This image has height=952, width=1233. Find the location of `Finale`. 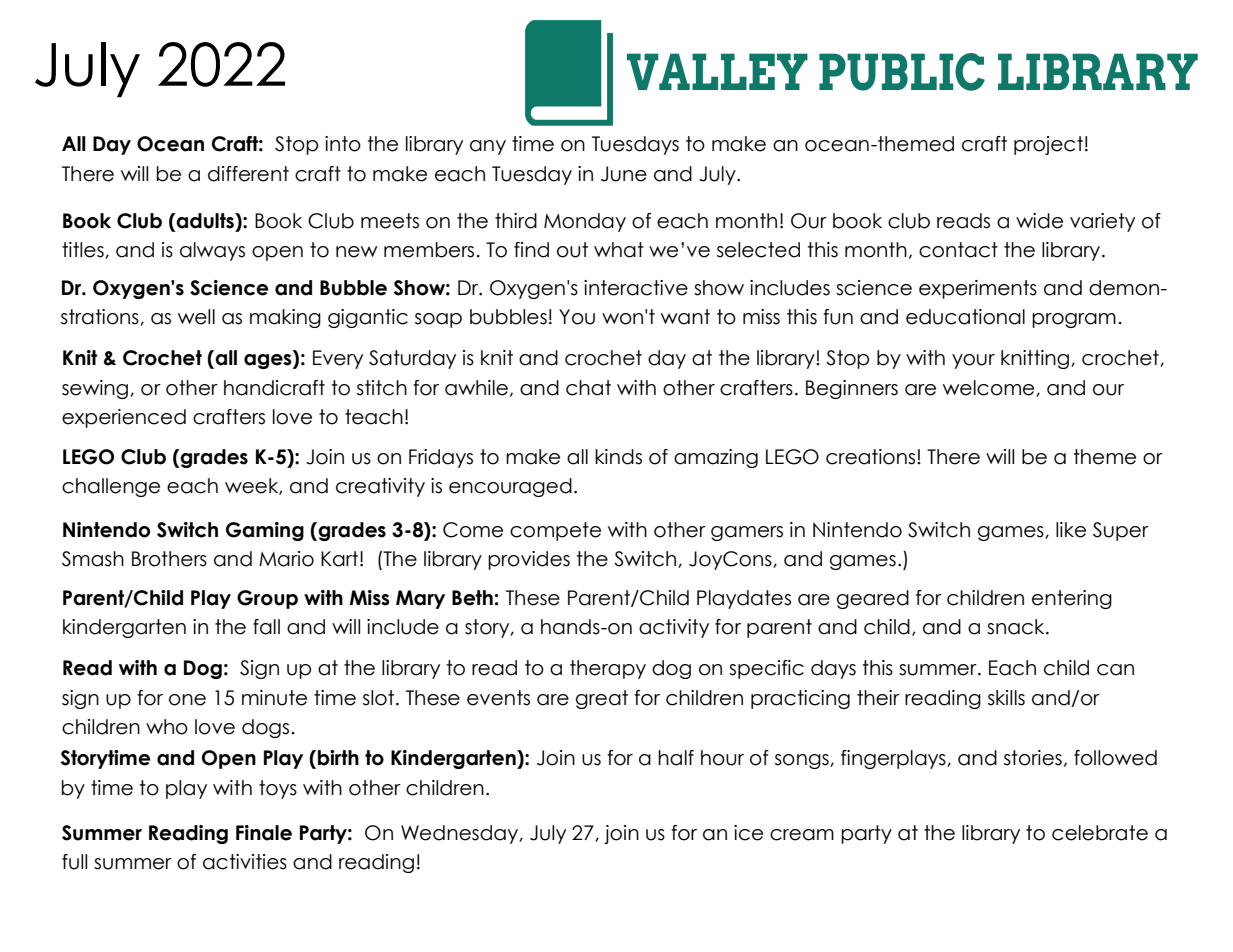

Finale is located at coordinates (264, 833).
